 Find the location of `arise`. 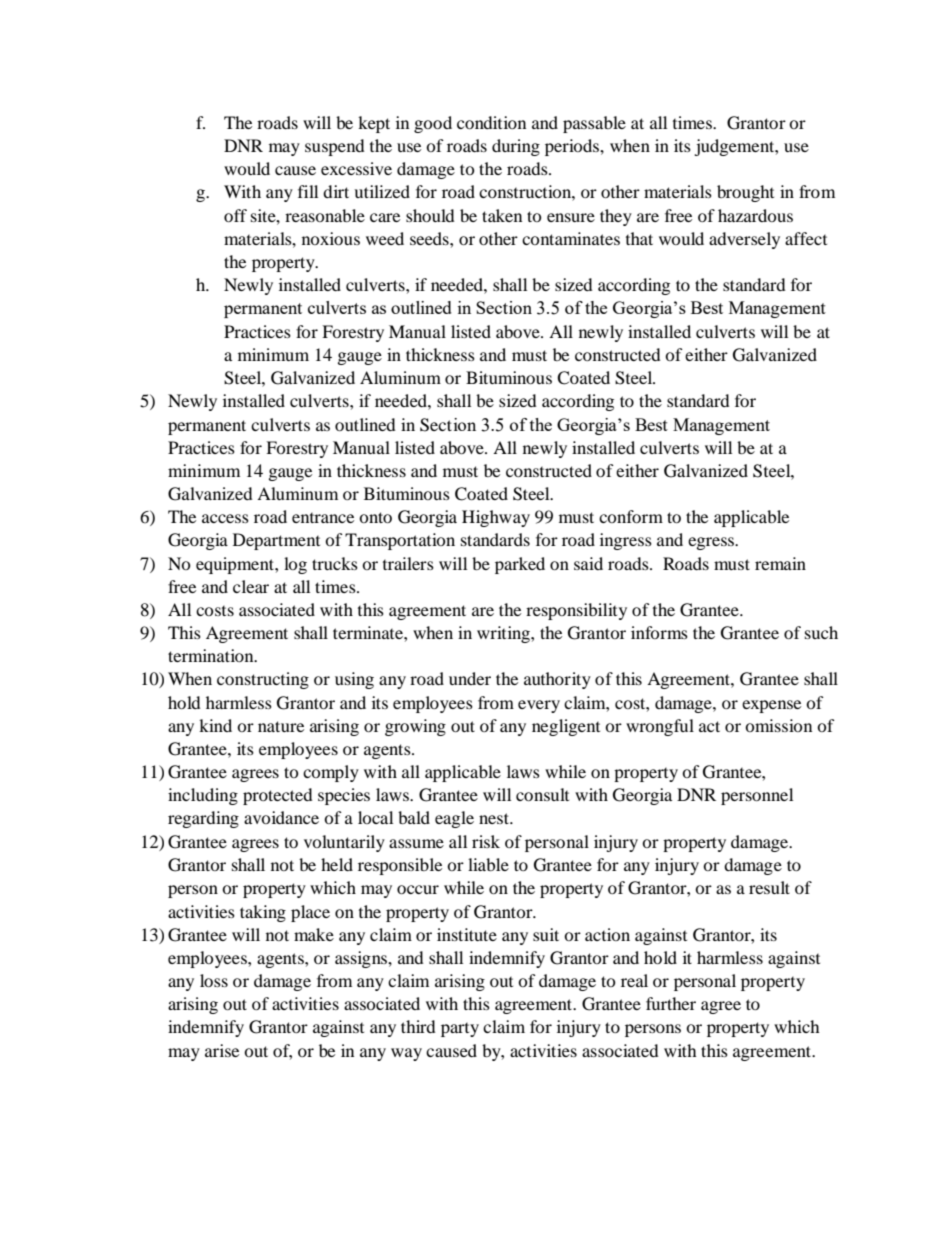

arise is located at coordinates (222, 1050).
